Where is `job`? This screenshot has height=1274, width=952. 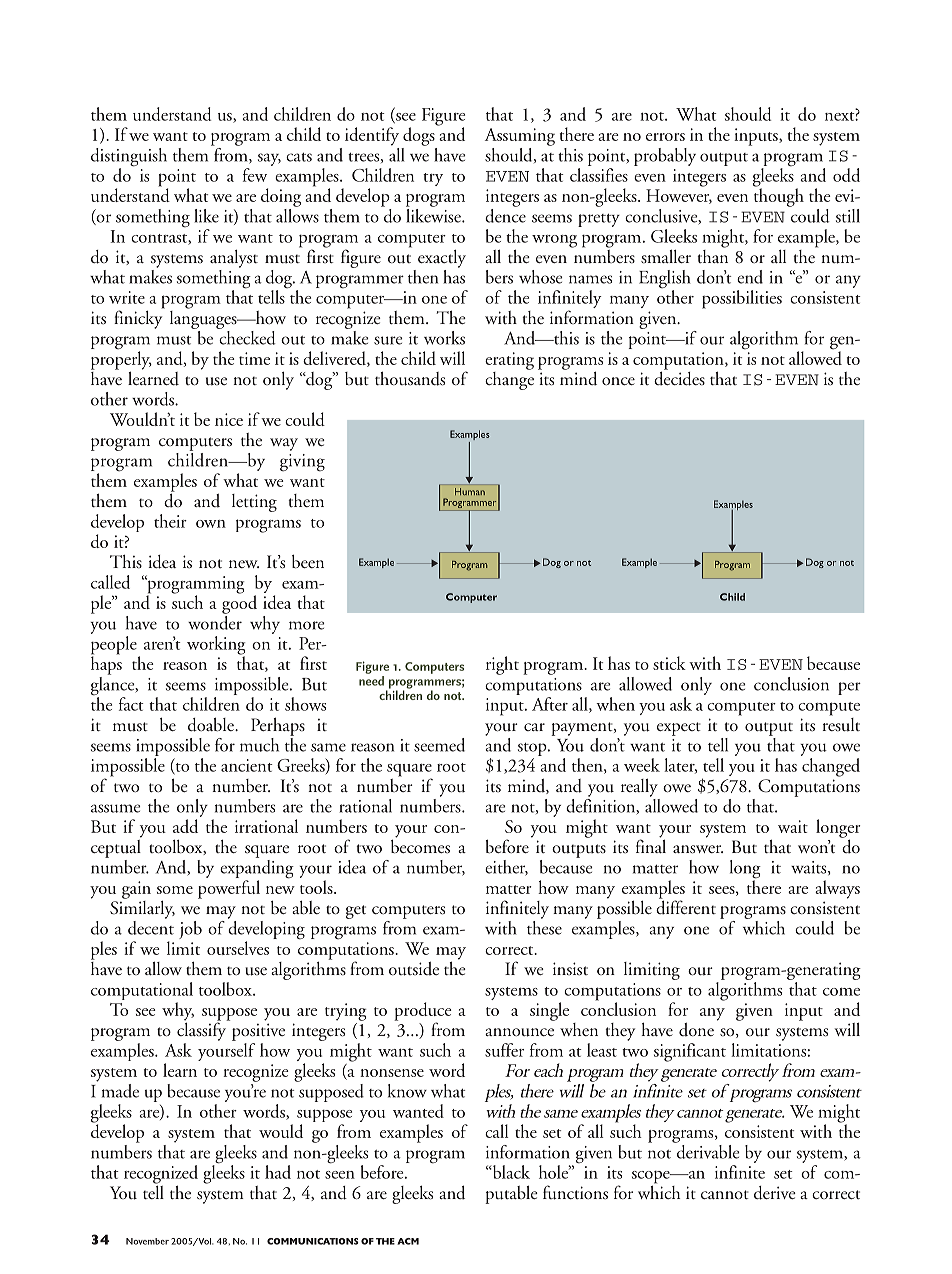
job is located at coordinates (190, 930).
